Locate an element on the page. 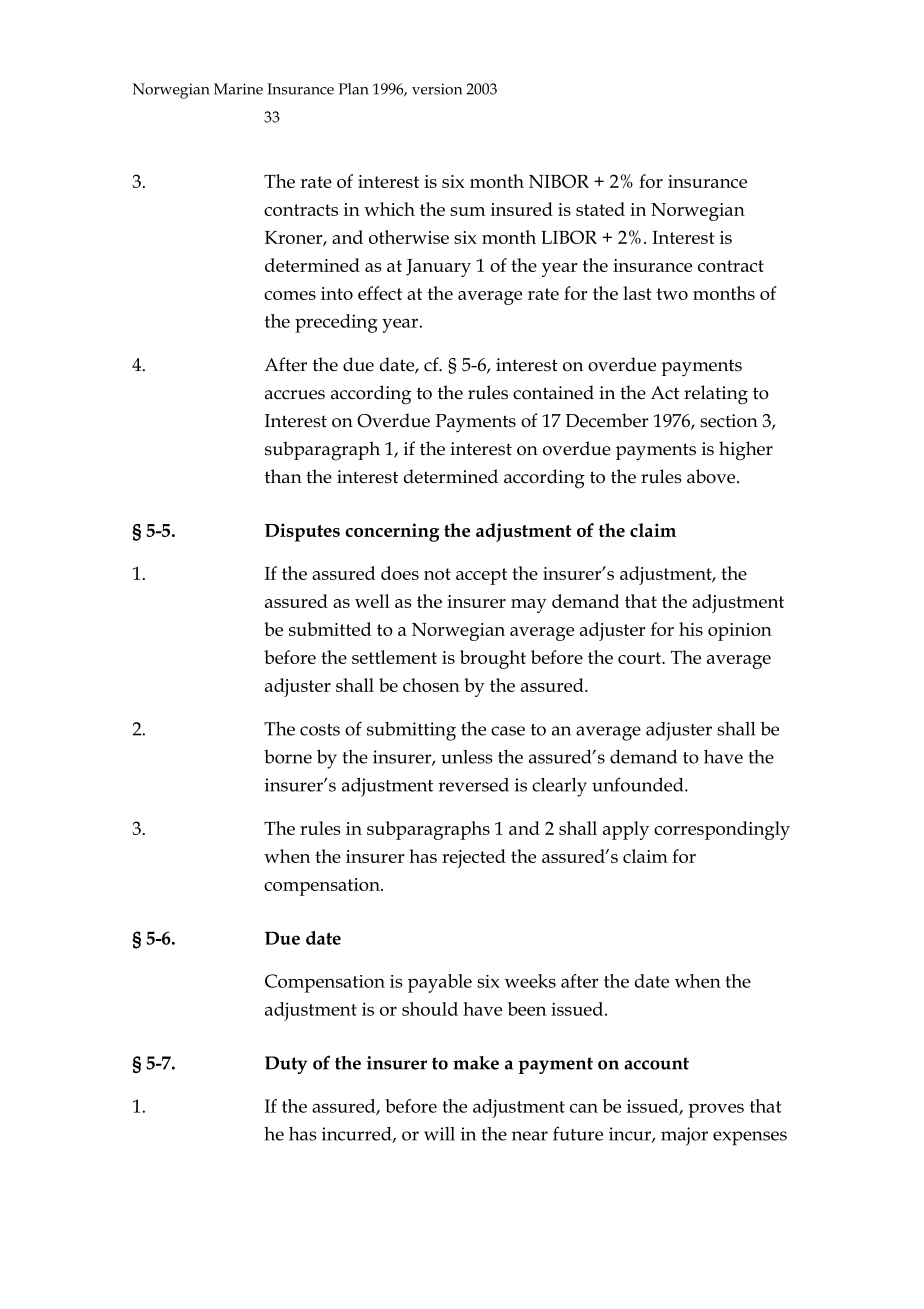 This page has height=1309, width=924. proves is located at coordinates (716, 1110).
